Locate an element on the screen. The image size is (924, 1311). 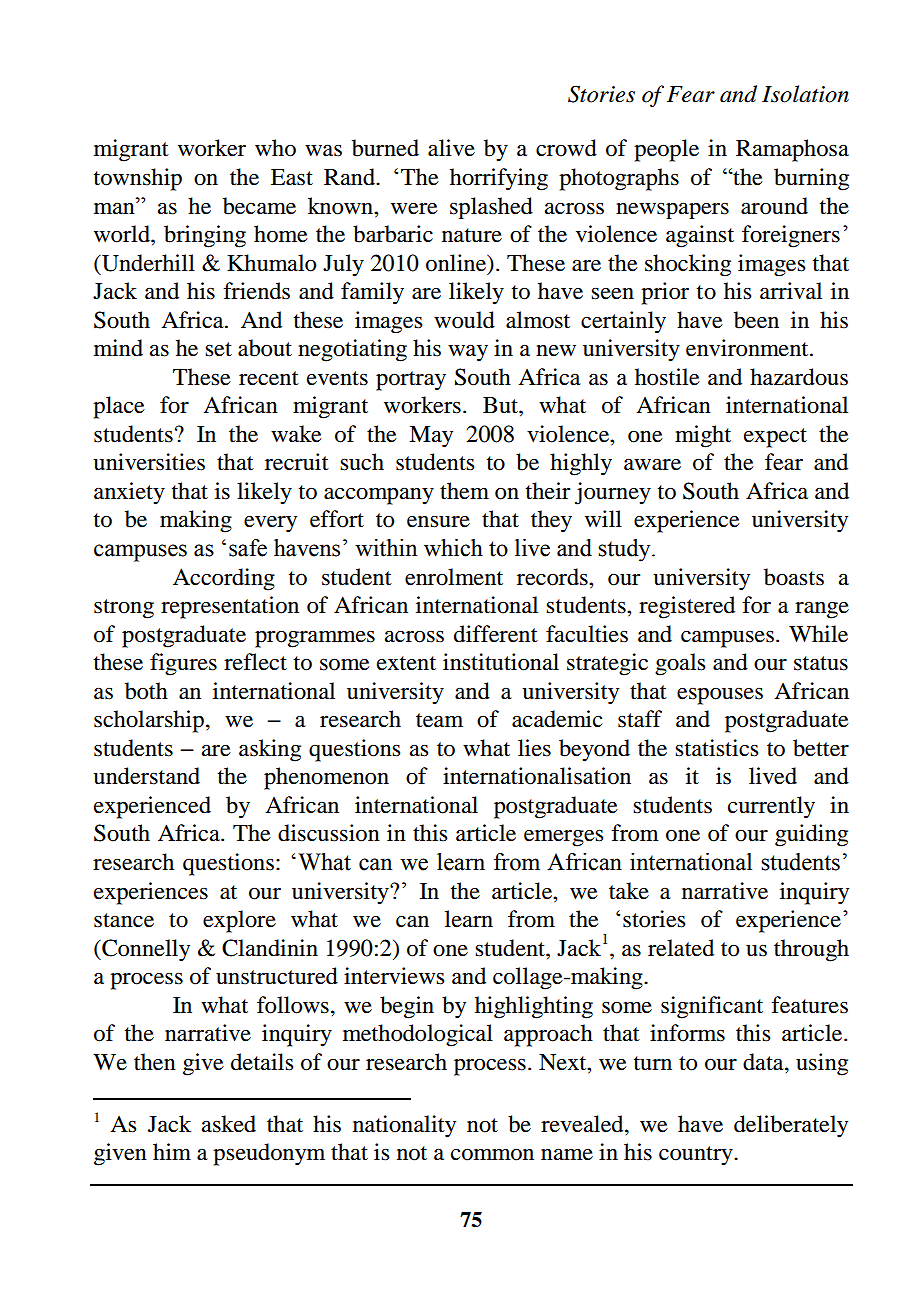
who is located at coordinates (275, 148).
